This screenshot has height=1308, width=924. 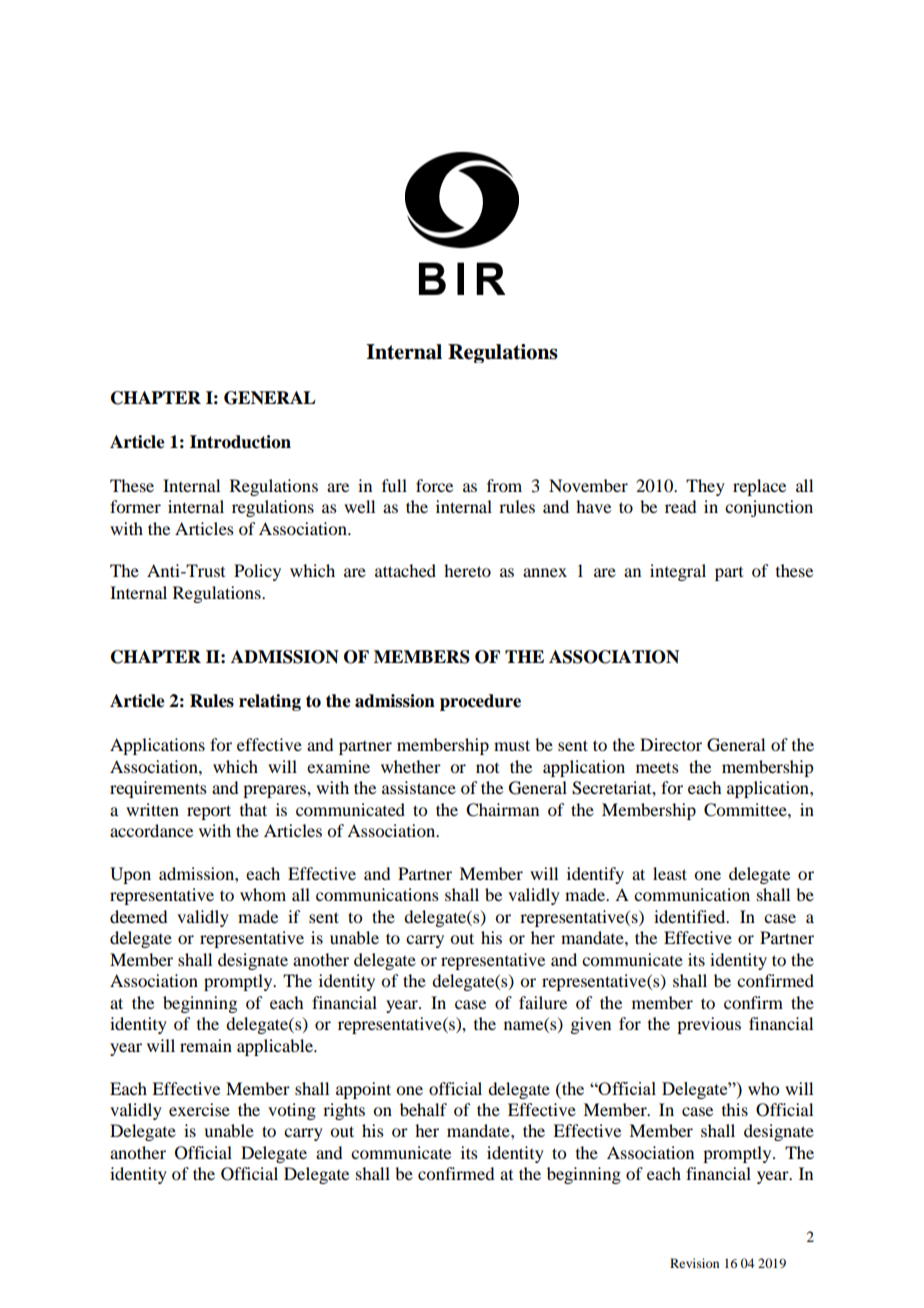 What do you see at coordinates (240, 442) in the screenshot?
I see `Introduction` at bounding box center [240, 442].
